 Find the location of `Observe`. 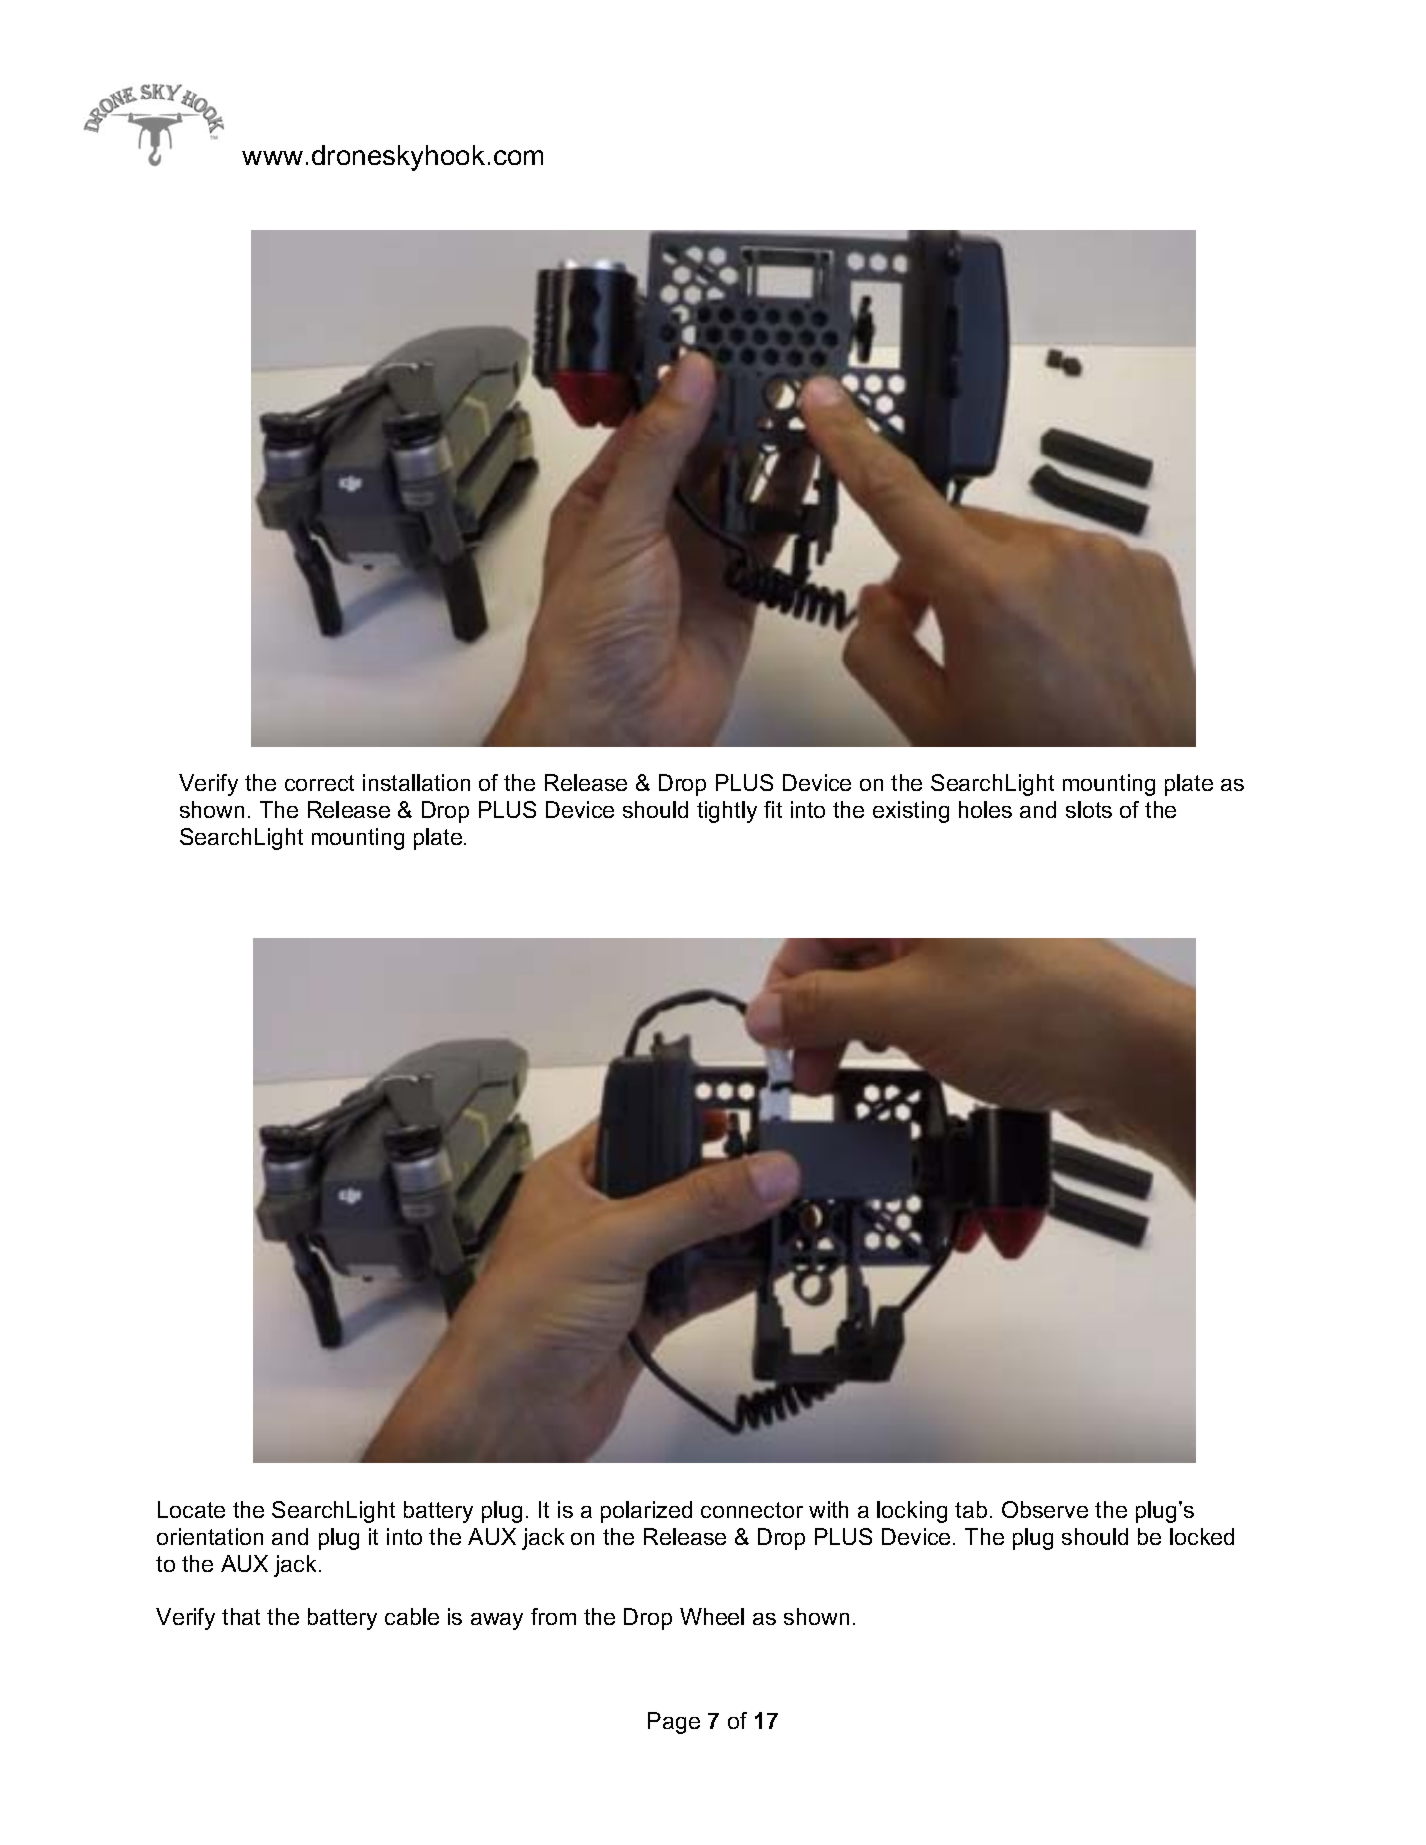

Observe is located at coordinates (1045, 1509).
